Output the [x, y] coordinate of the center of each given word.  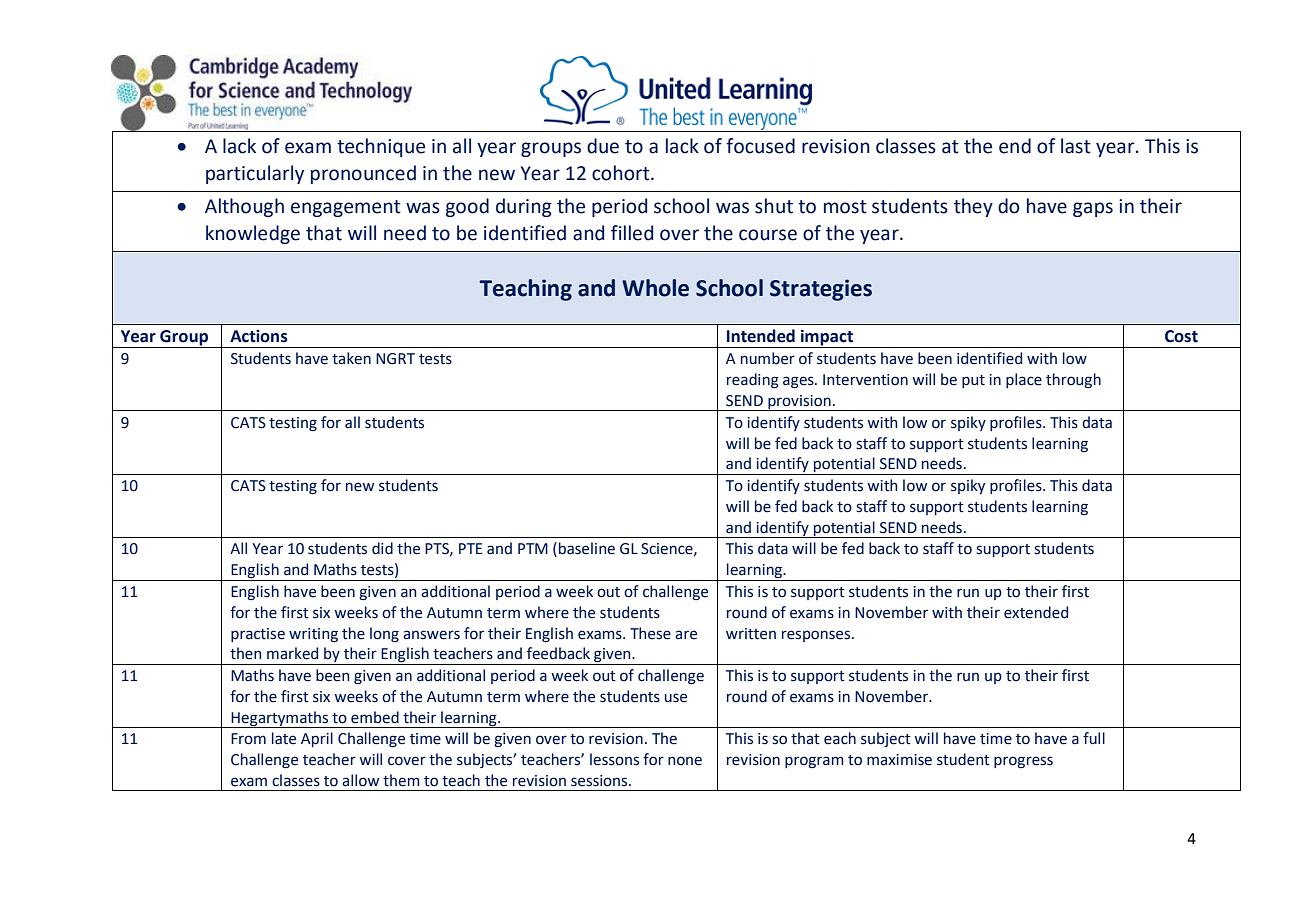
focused [760, 146]
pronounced [363, 174]
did [382, 548]
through [1073, 380]
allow [360, 780]
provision [799, 403]
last [1076, 146]
